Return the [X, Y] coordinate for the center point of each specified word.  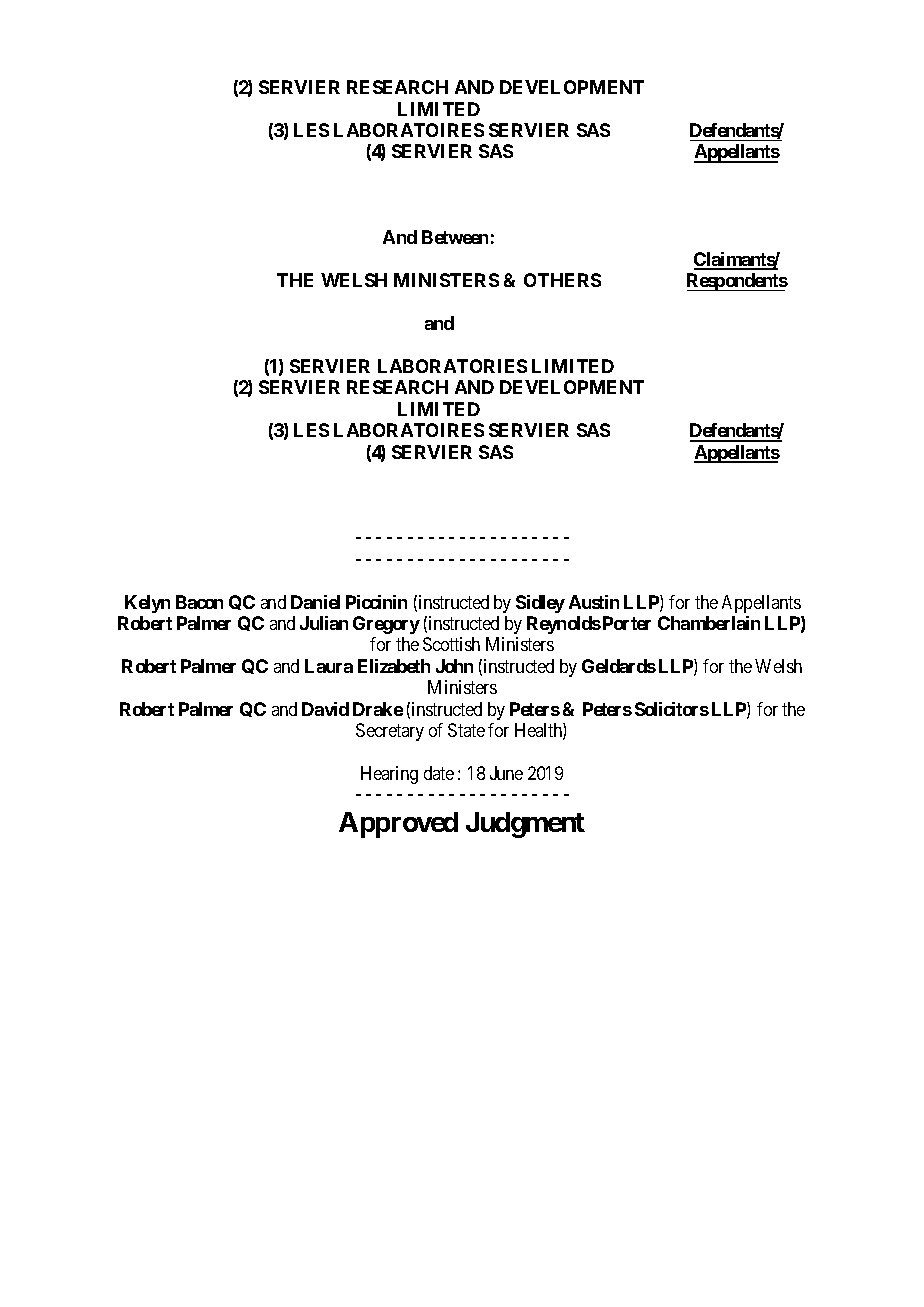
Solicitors [672, 709]
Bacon [199, 602]
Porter [627, 623]
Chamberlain [709, 623]
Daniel [315, 602]
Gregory [386, 625]
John [454, 666]
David [325, 709]
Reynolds [564, 625]
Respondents [737, 282]
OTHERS [562, 280]
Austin [594, 602]
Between [455, 237]
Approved [398, 825]
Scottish [451, 644]
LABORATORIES [452, 366]
